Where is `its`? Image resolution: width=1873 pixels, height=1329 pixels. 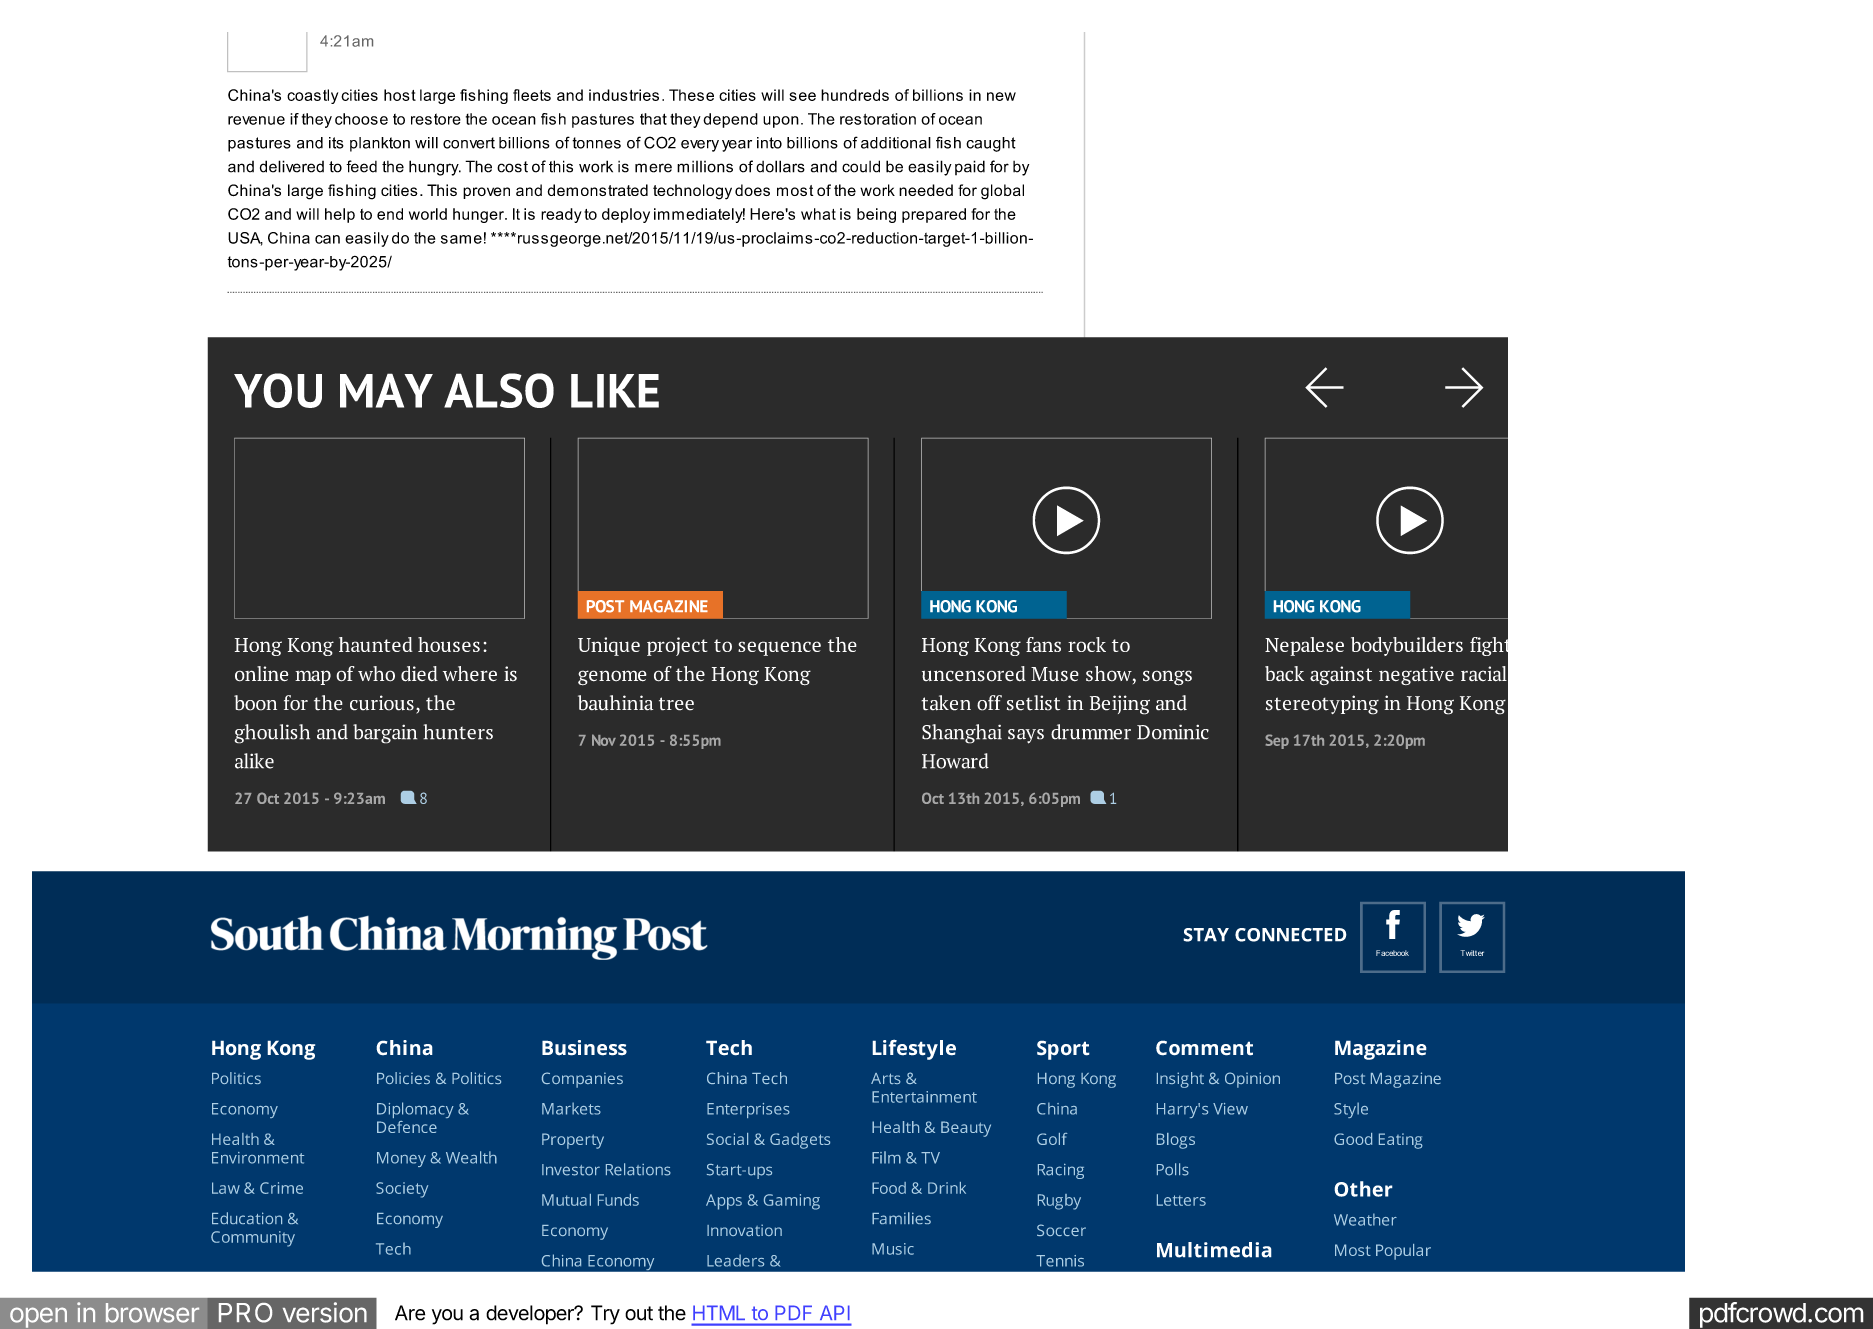
its is located at coordinates (336, 143).
